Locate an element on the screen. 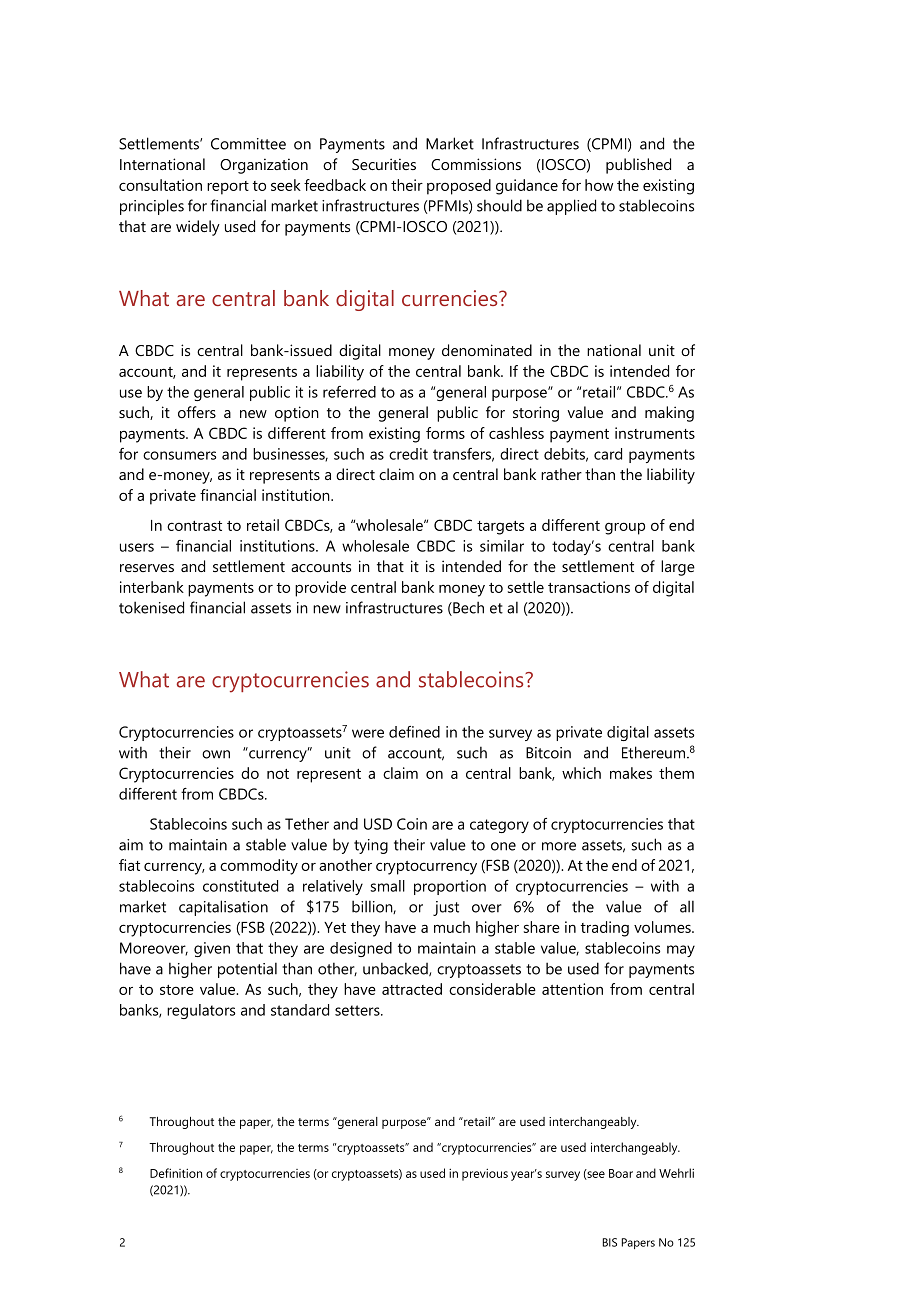 This screenshot has height=1308, width=924. how is located at coordinates (599, 185).
